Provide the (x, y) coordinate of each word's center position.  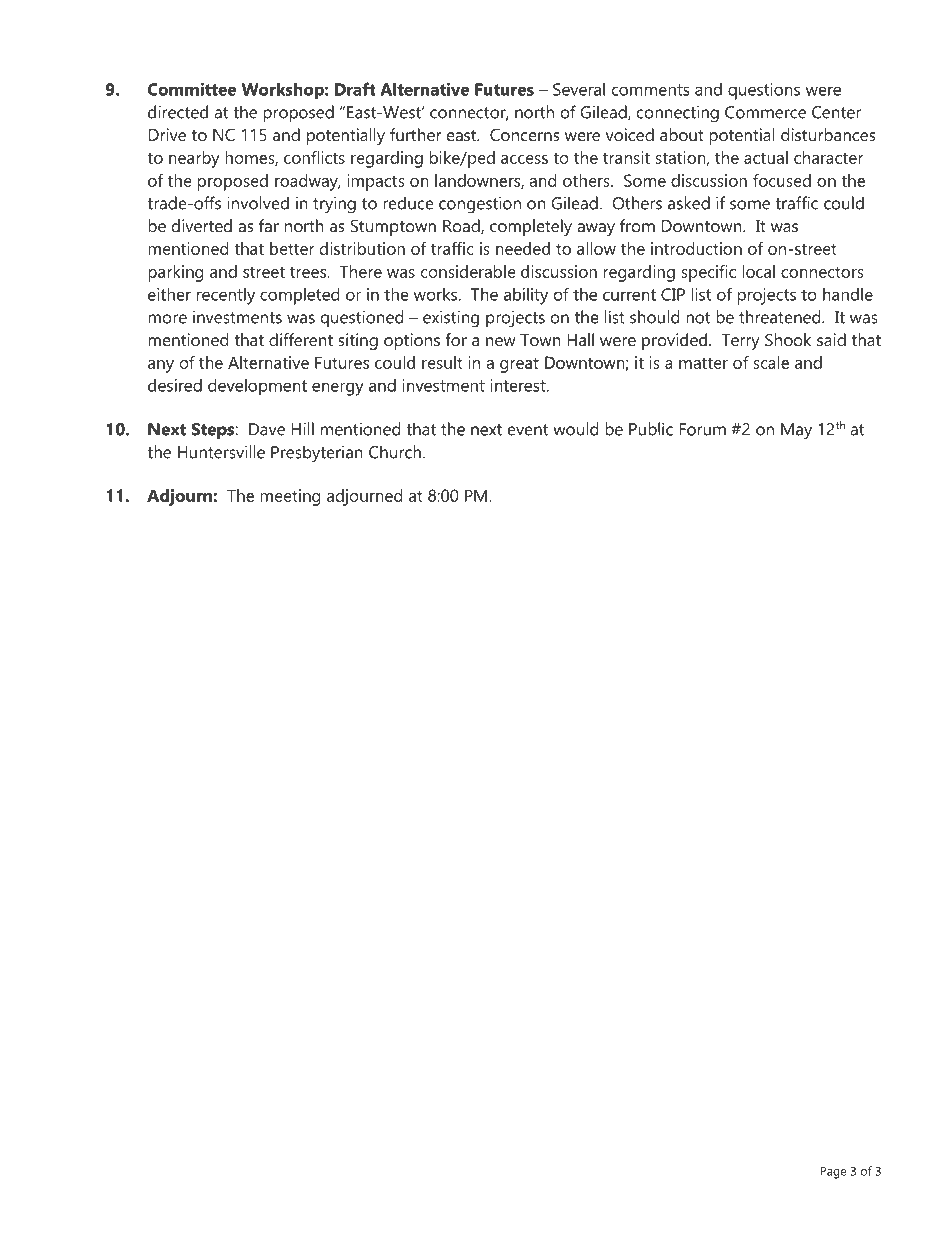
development (257, 387)
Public (651, 429)
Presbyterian (317, 454)
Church (395, 452)
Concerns (525, 134)
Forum (702, 429)
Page (833, 1172)
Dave (267, 429)
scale (771, 362)
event (528, 430)
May (796, 431)
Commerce (765, 112)
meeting (290, 497)
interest (519, 385)
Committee (192, 89)
